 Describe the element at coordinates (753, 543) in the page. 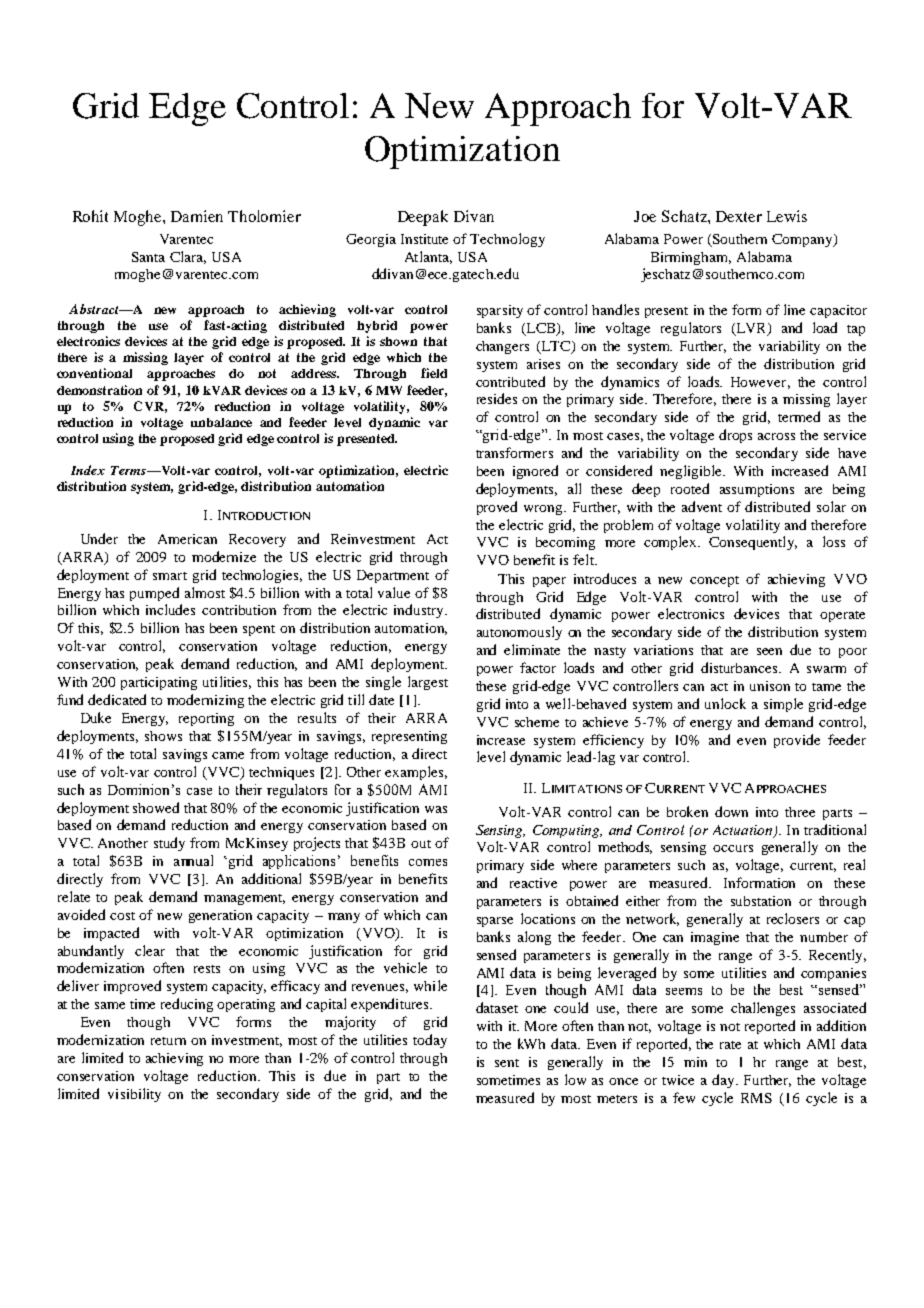

I see `Consequently` at that location.
